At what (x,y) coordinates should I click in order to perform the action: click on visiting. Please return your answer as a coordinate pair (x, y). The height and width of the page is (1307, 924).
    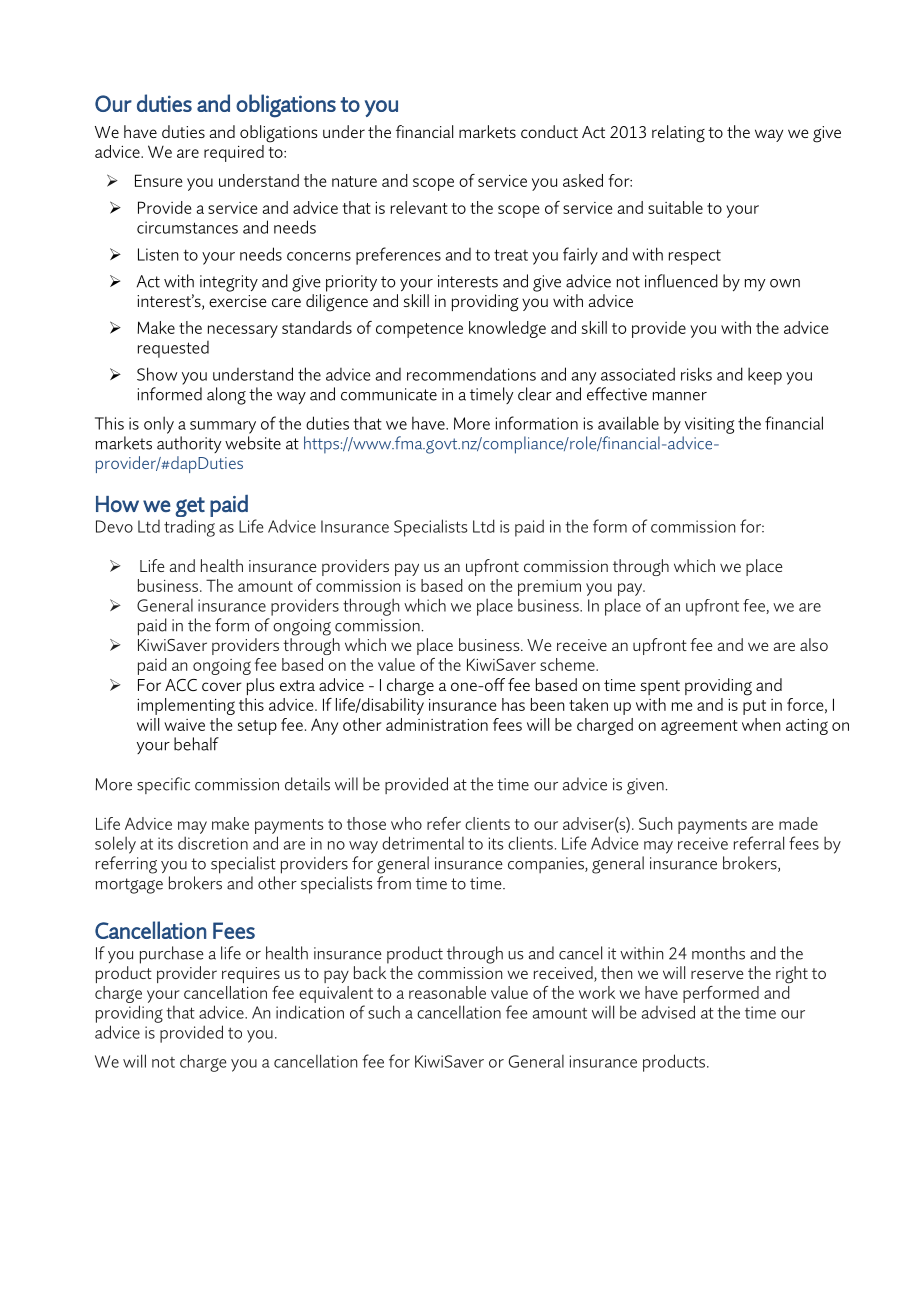
    Looking at the image, I should click on (709, 425).
